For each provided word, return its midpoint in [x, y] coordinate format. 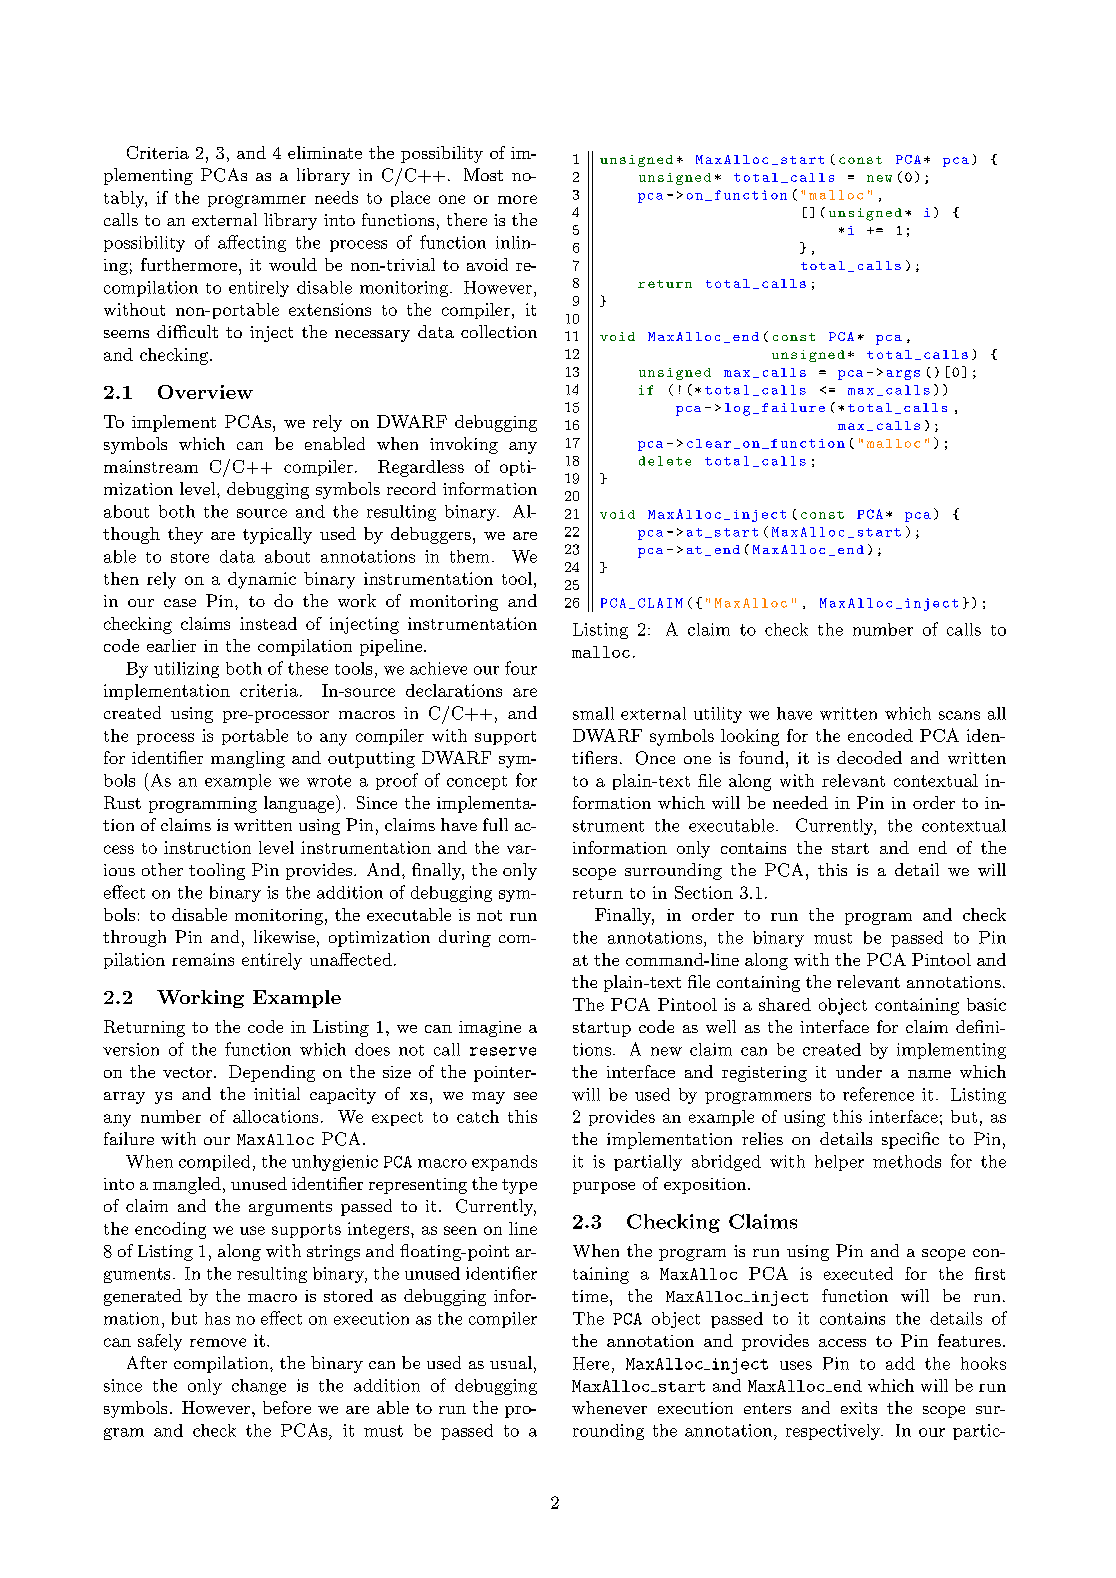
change [259, 1387]
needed [800, 802]
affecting [252, 243]
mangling [248, 759]
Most [483, 174]
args [903, 375]
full [495, 824]
